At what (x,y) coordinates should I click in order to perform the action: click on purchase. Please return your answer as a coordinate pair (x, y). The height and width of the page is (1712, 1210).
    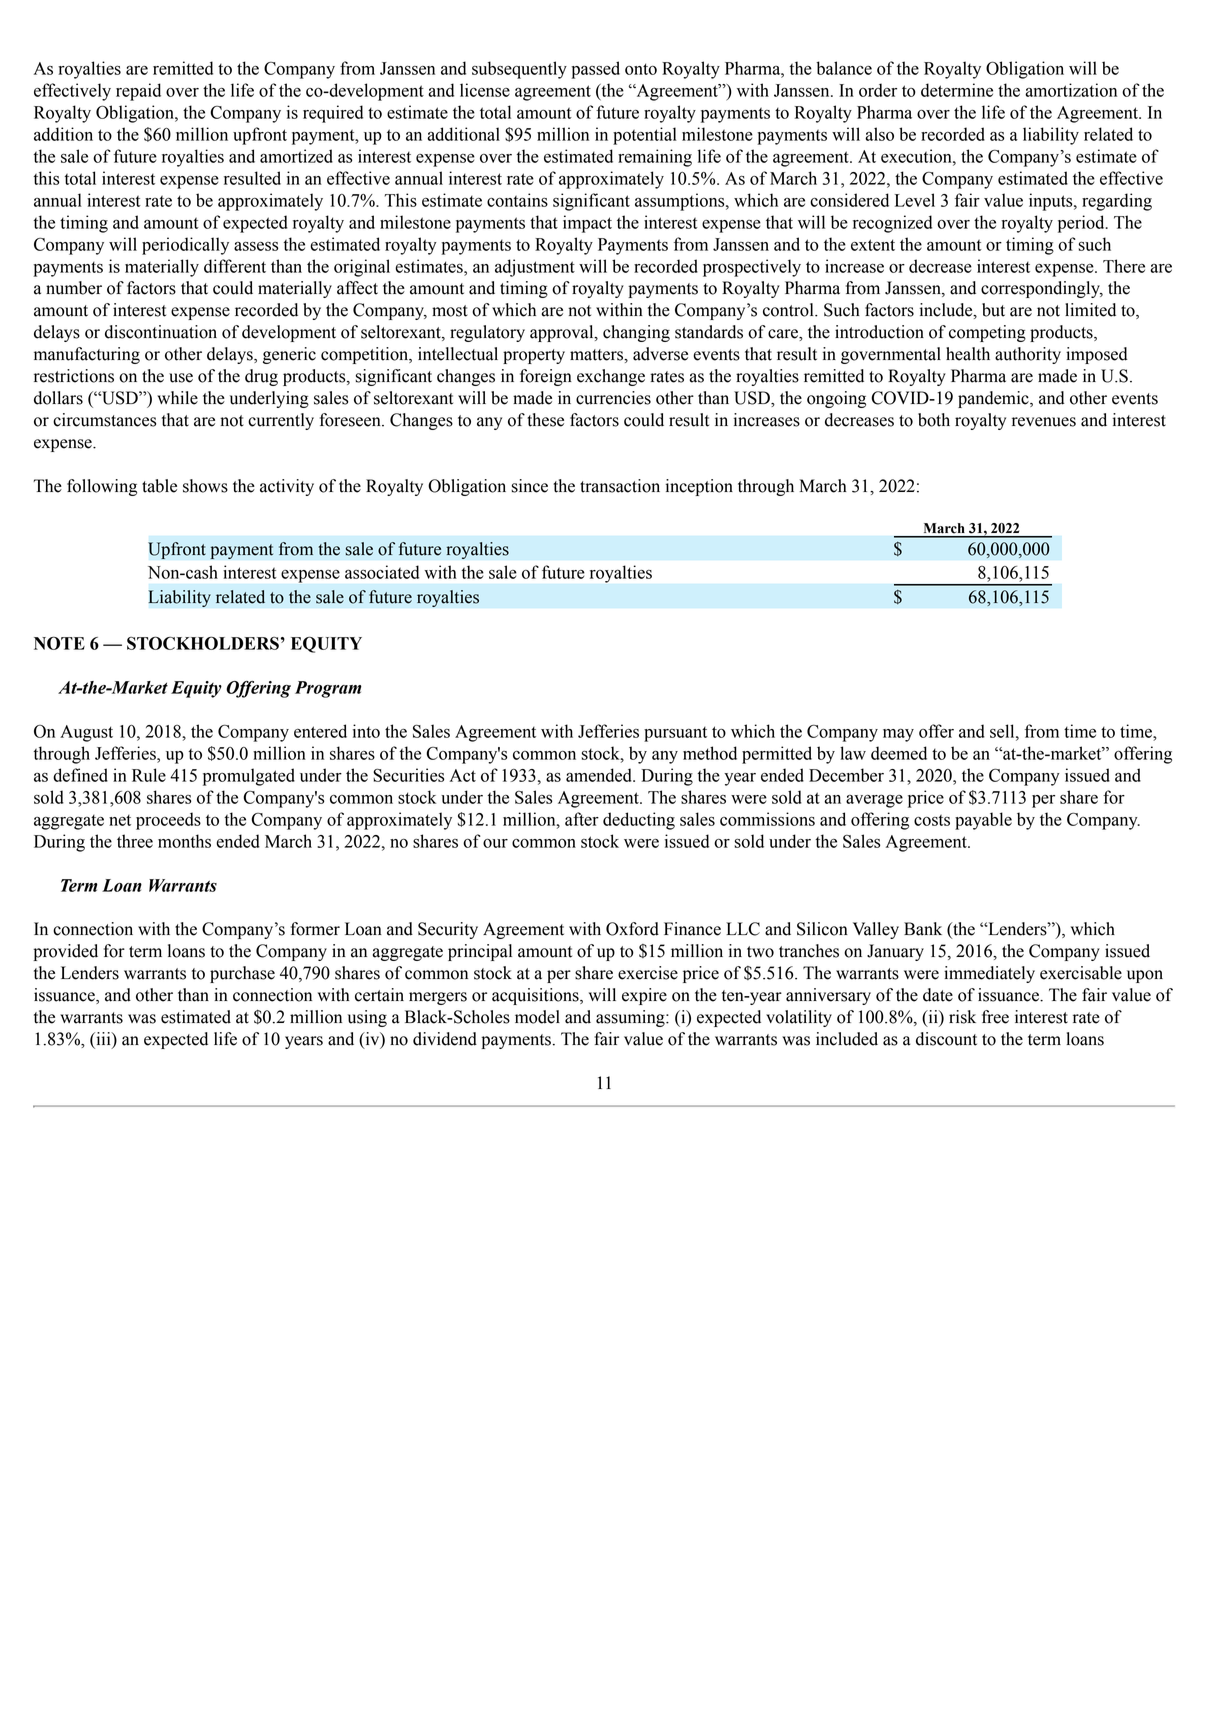
    Looking at the image, I should click on (242, 974).
